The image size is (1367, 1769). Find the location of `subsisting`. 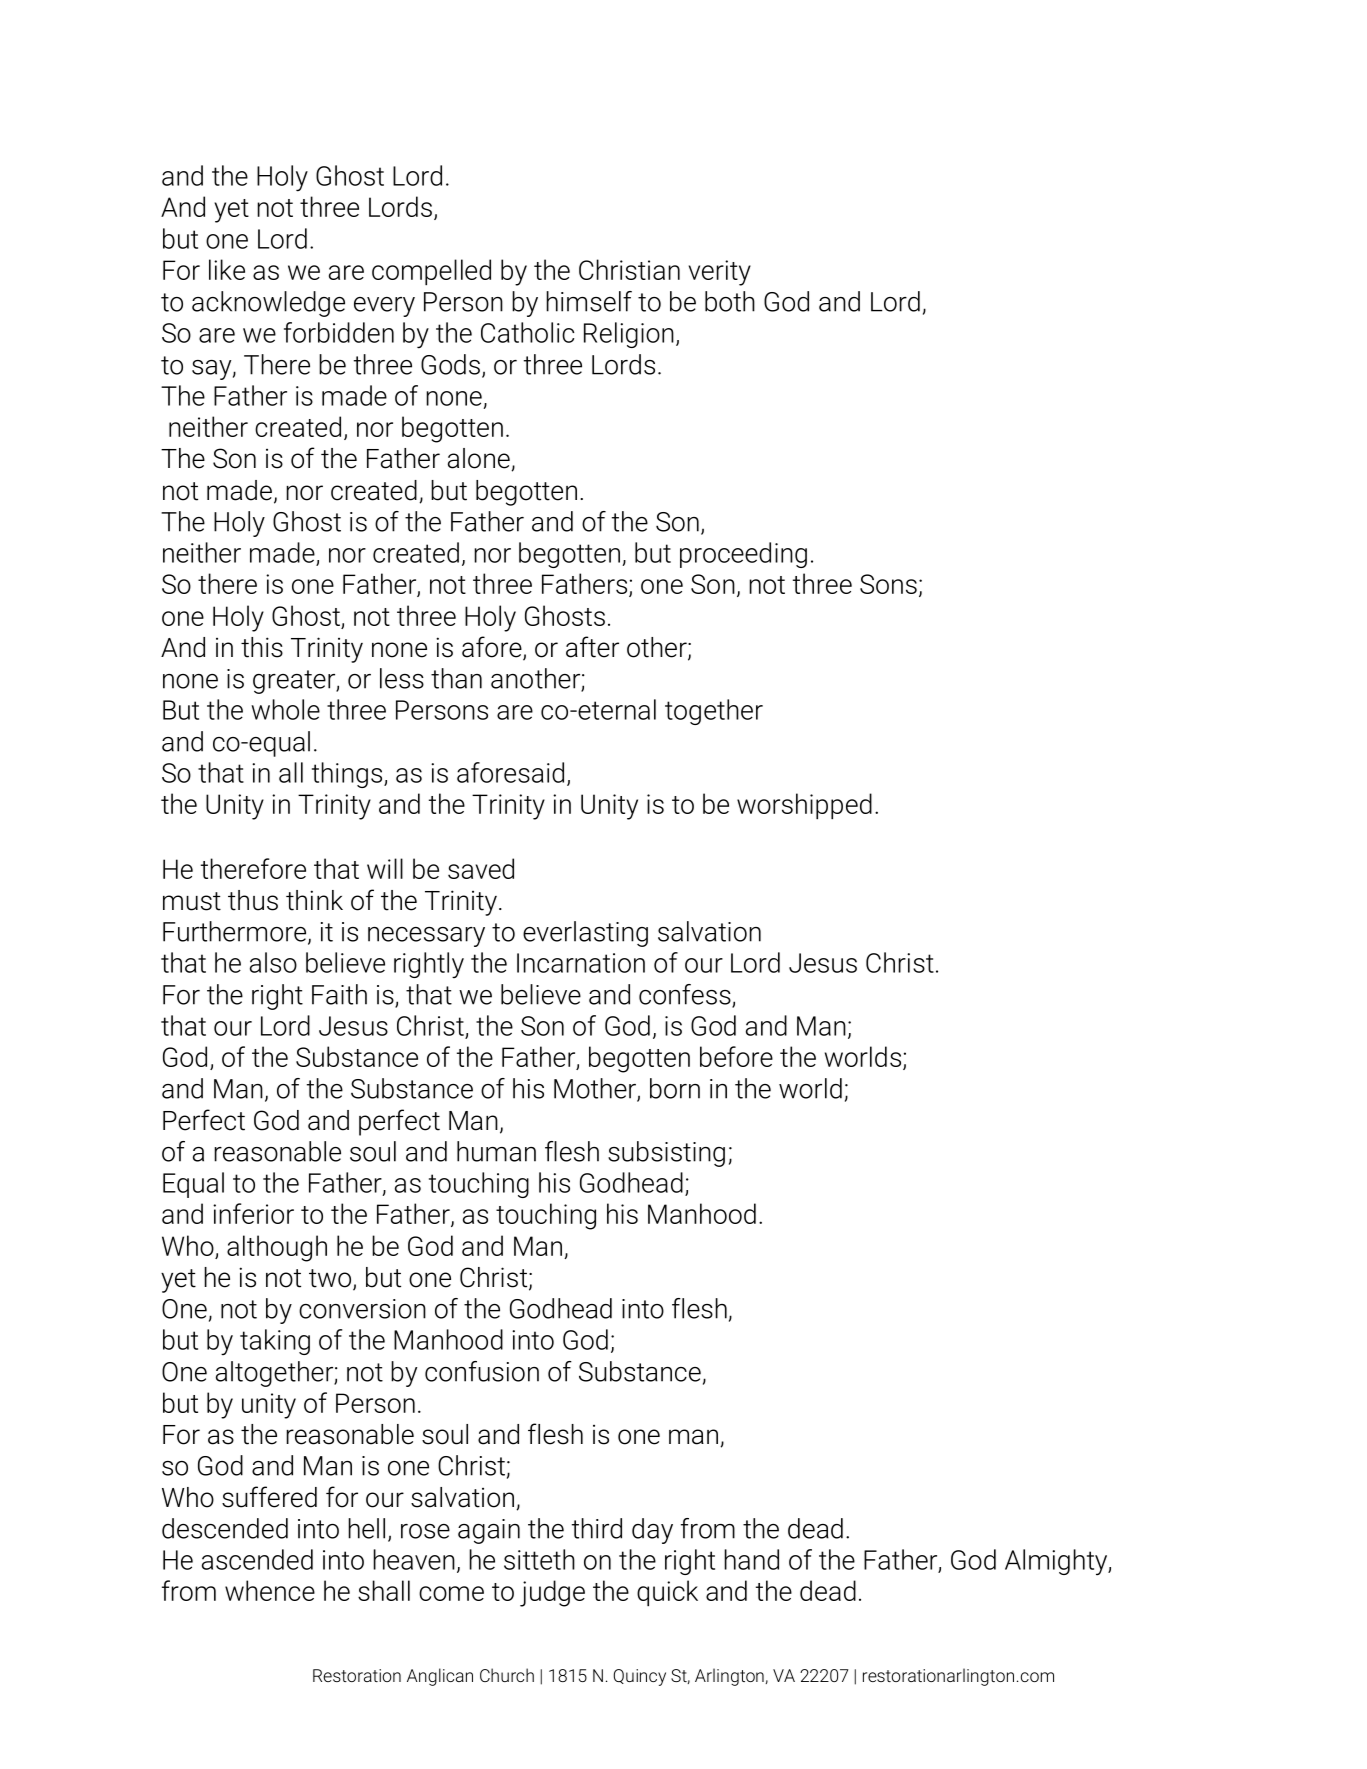

subsisting is located at coordinates (666, 1154).
